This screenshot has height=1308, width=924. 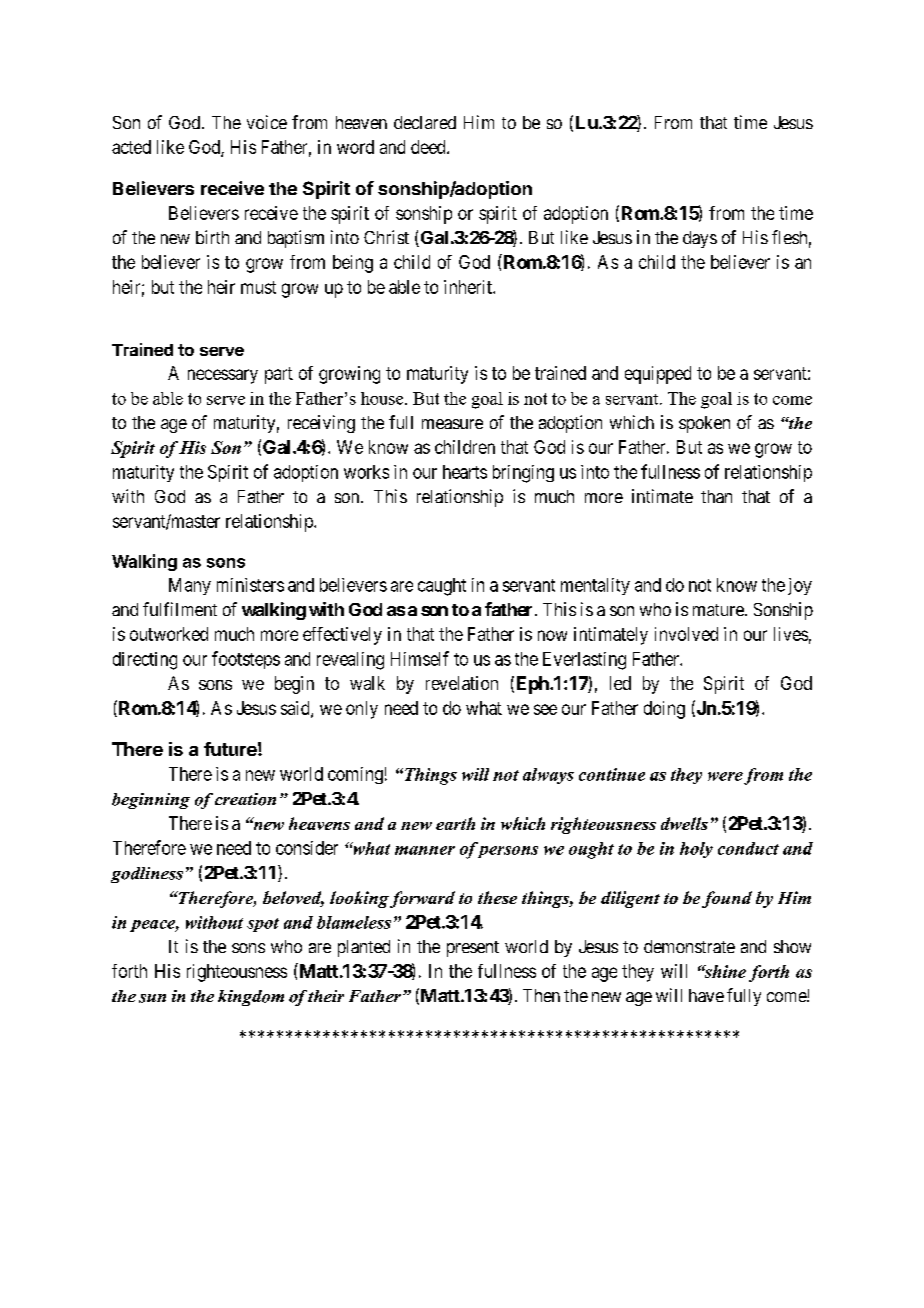 I want to click on creation, so click(x=245, y=799).
